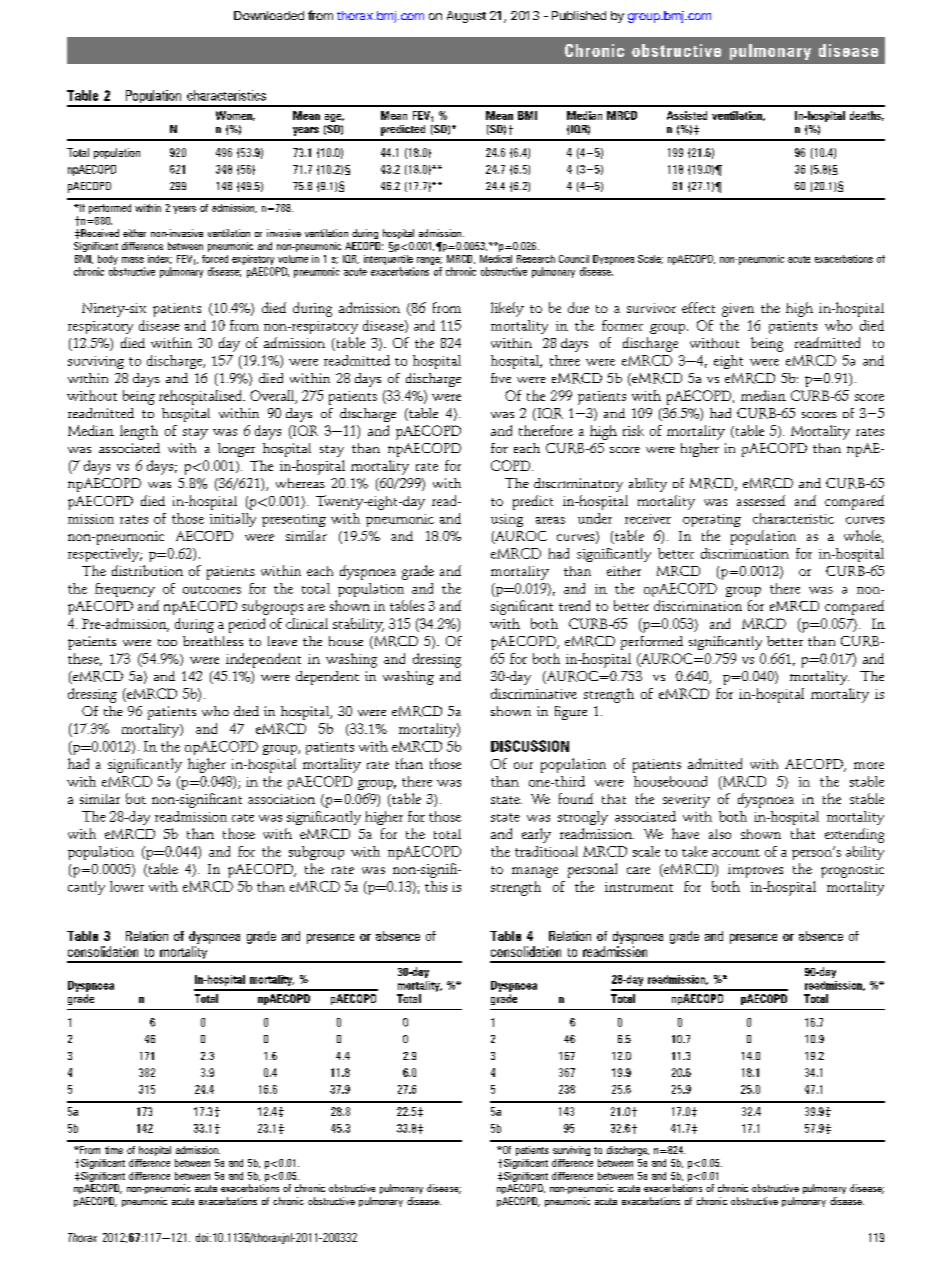 This screenshot has height=1270, width=952. I want to click on this, so click(436, 886).
